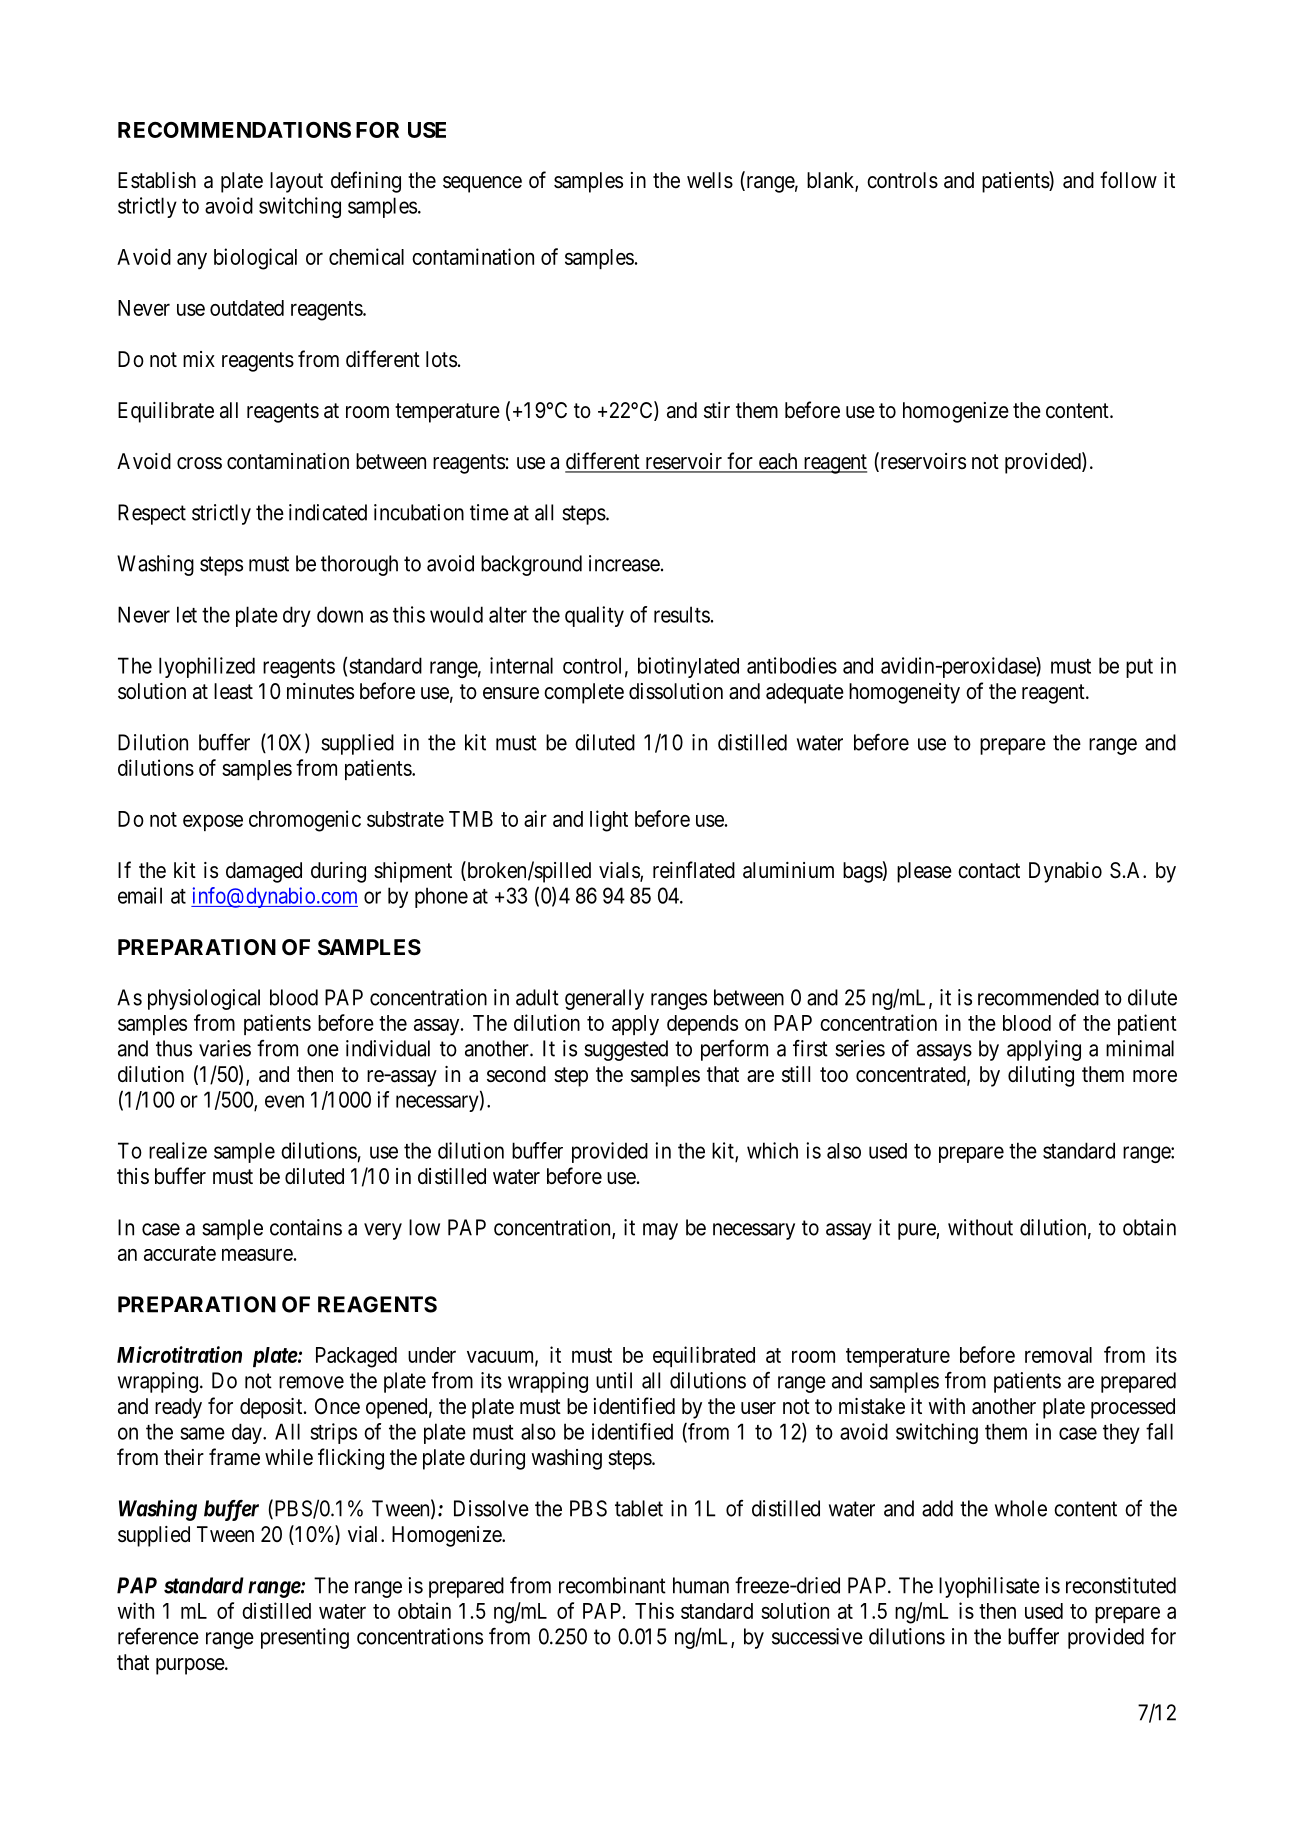 The height and width of the screenshot is (1829, 1293). What do you see at coordinates (1121, 1585) in the screenshot?
I see `reconstituted` at bounding box center [1121, 1585].
